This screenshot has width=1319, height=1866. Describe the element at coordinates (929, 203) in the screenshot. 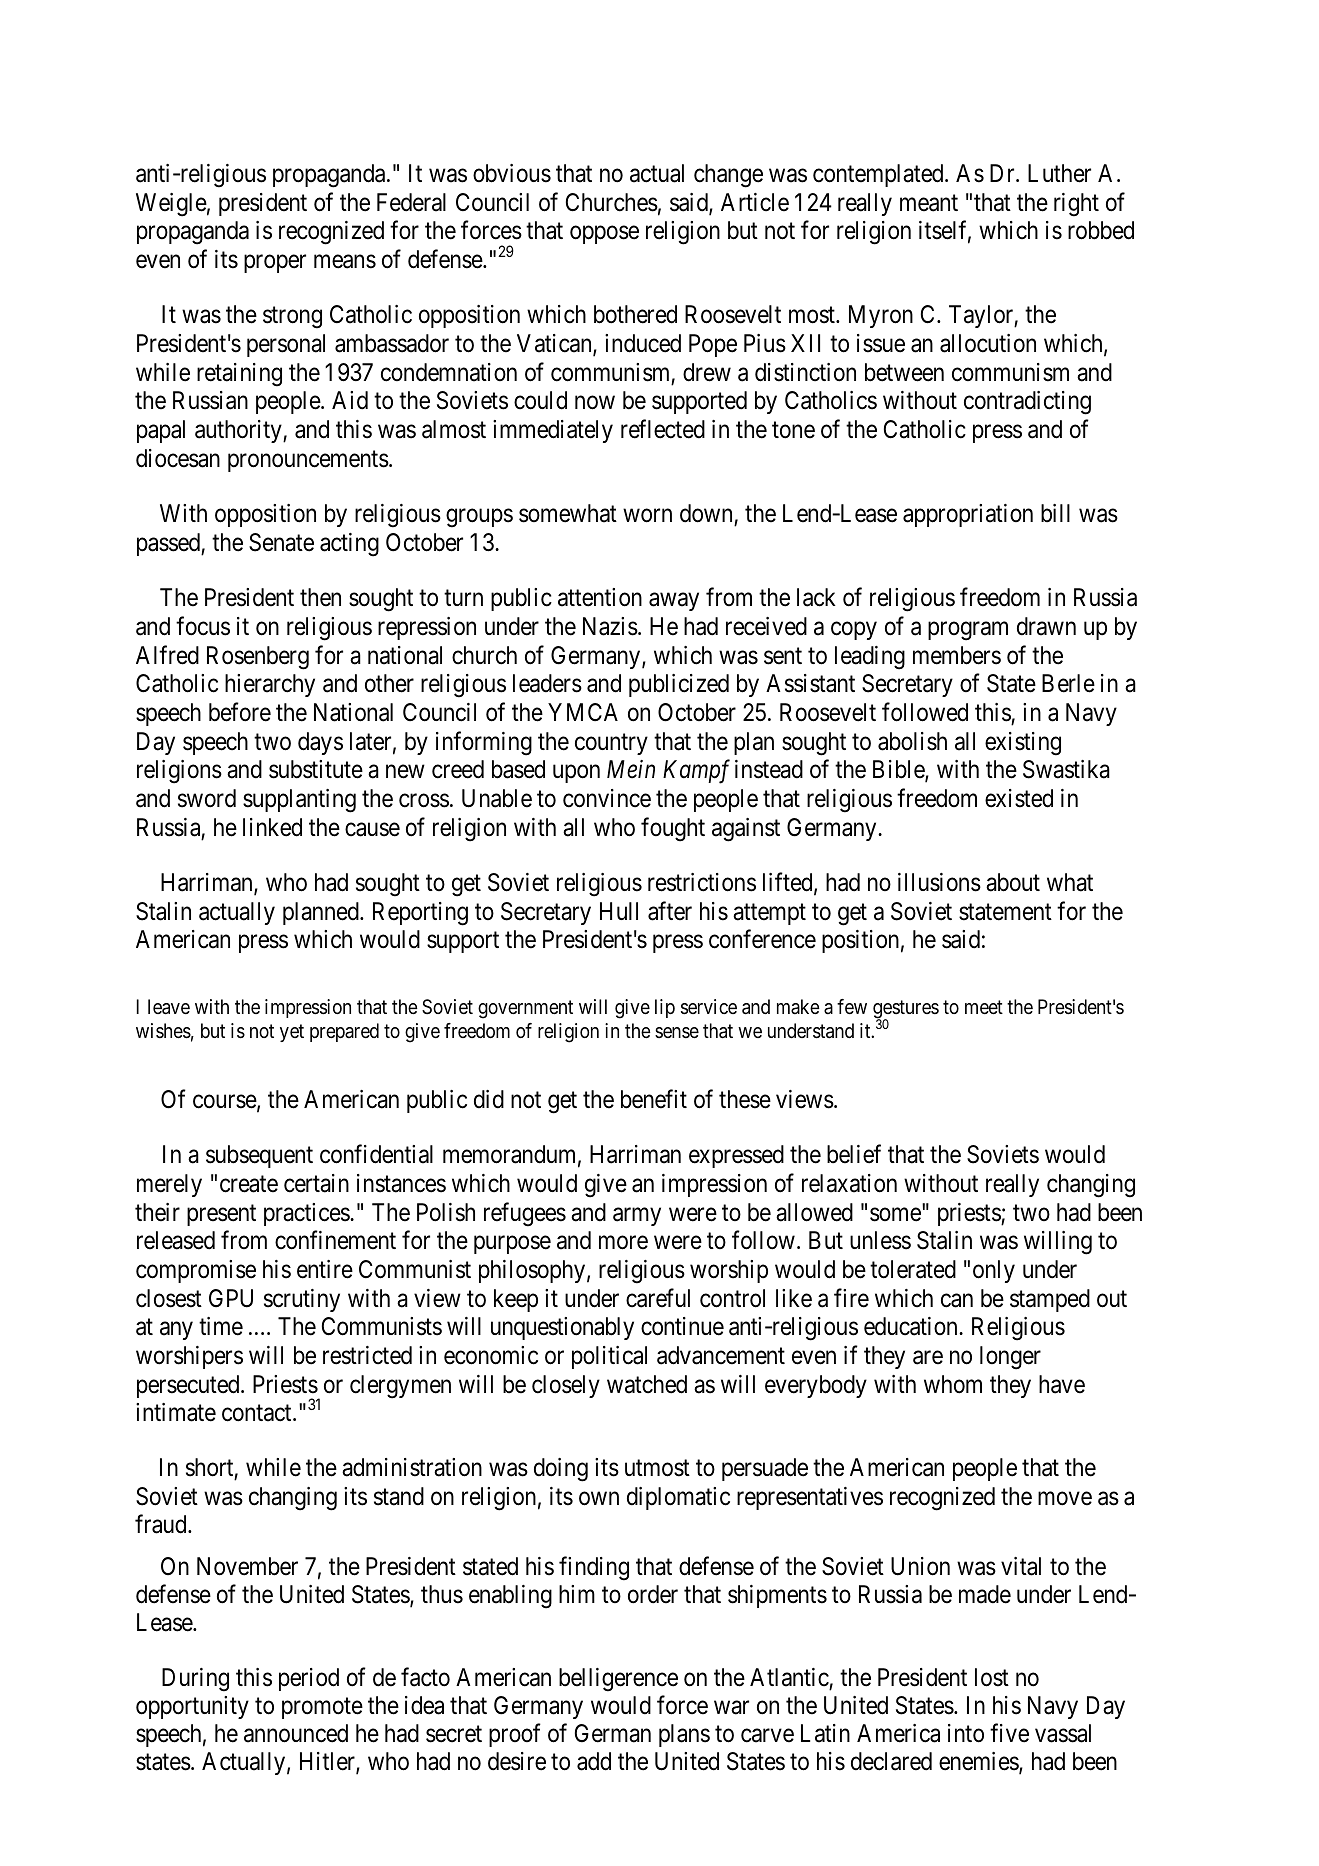

I see `meant` at that location.
